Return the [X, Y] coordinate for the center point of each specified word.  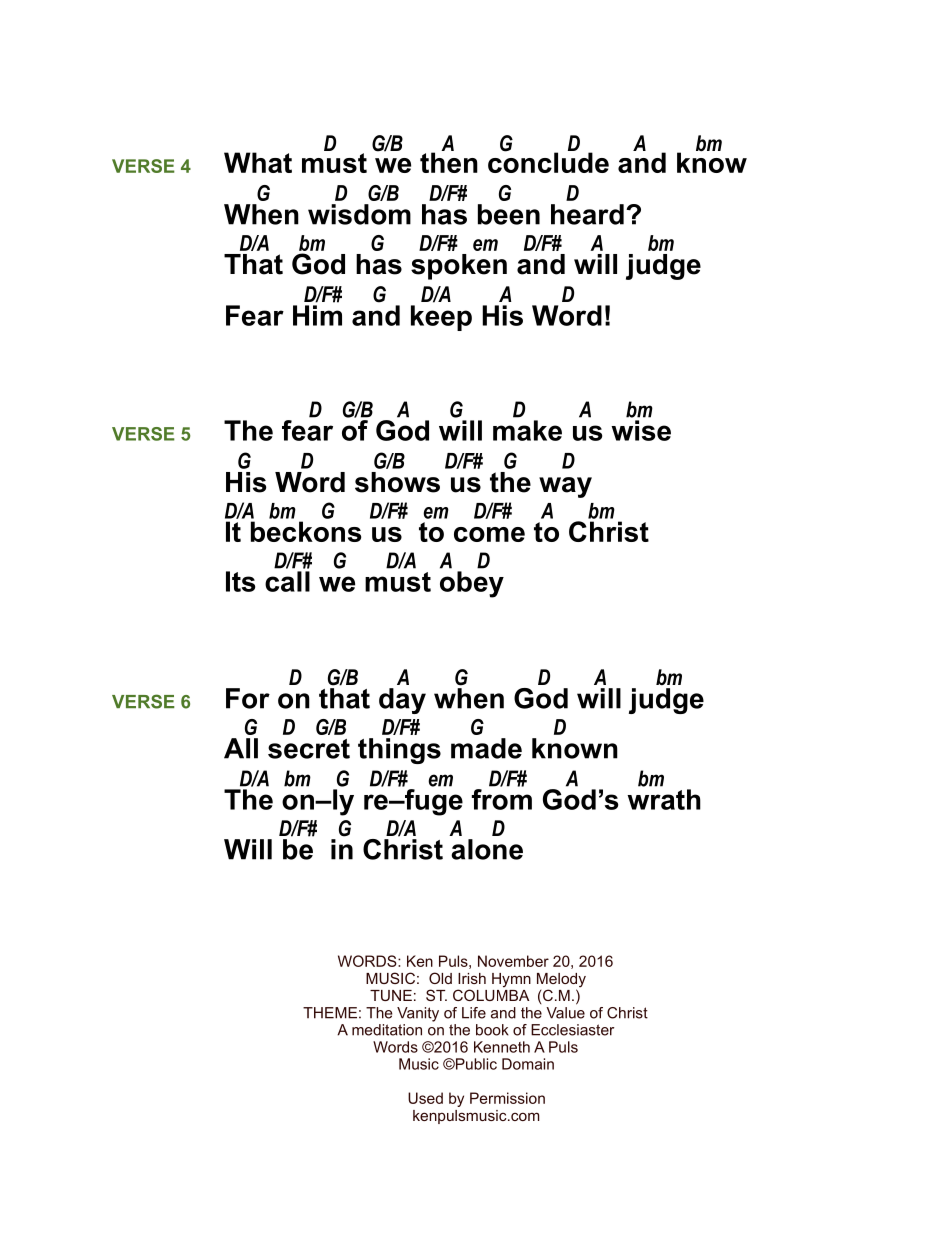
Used [425, 1098]
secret [309, 749]
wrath [664, 799]
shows [397, 482]
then [449, 161]
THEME [330, 1013]
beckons [306, 531]
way [565, 487]
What [258, 162]
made [486, 748]
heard [587, 214]
